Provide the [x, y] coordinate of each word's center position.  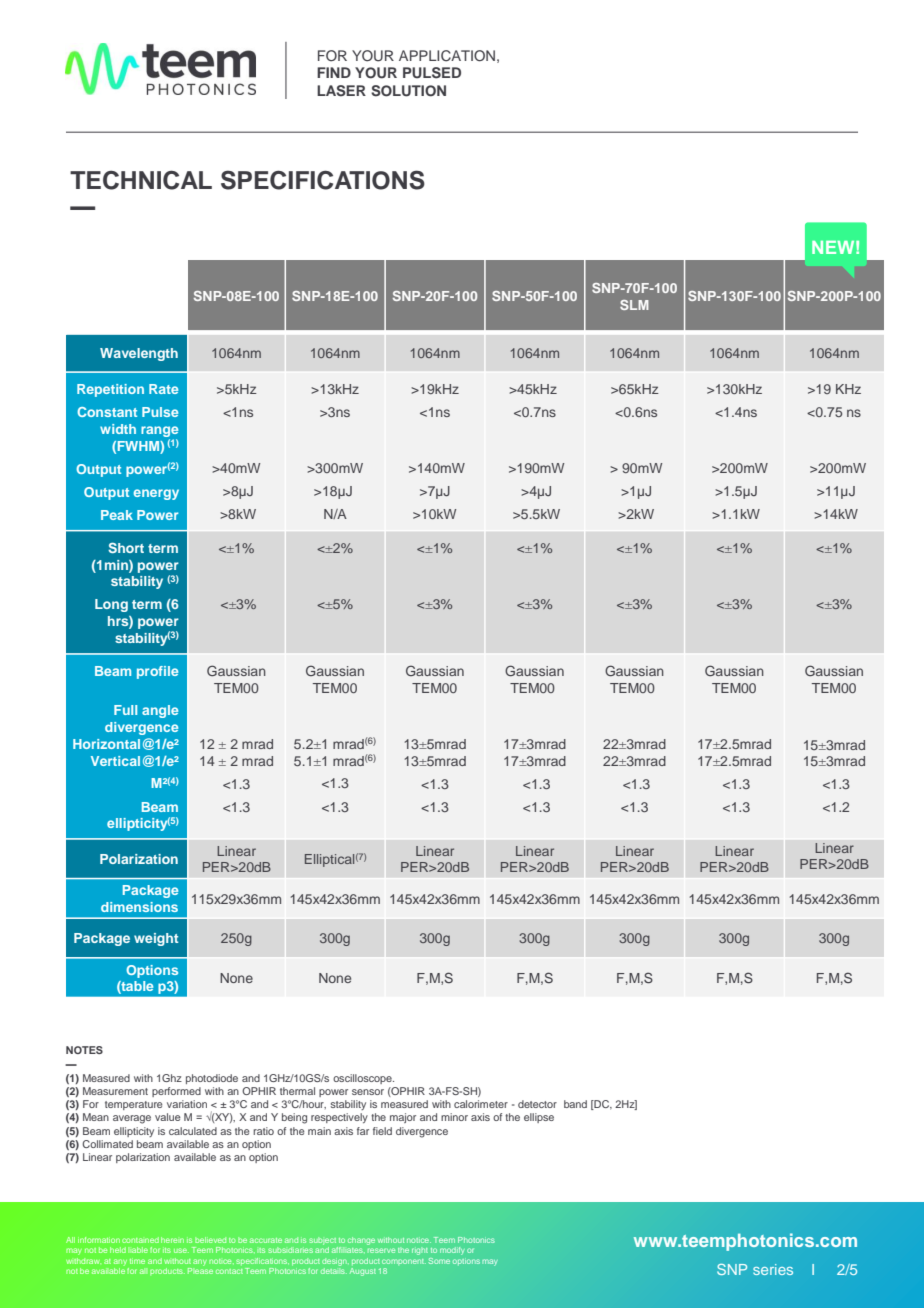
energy [156, 494]
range [159, 431]
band [575, 1104]
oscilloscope [363, 1079]
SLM [634, 305]
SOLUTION [408, 91]
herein [172, 1240]
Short [126, 547]
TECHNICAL [141, 180]
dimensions [139, 907]
